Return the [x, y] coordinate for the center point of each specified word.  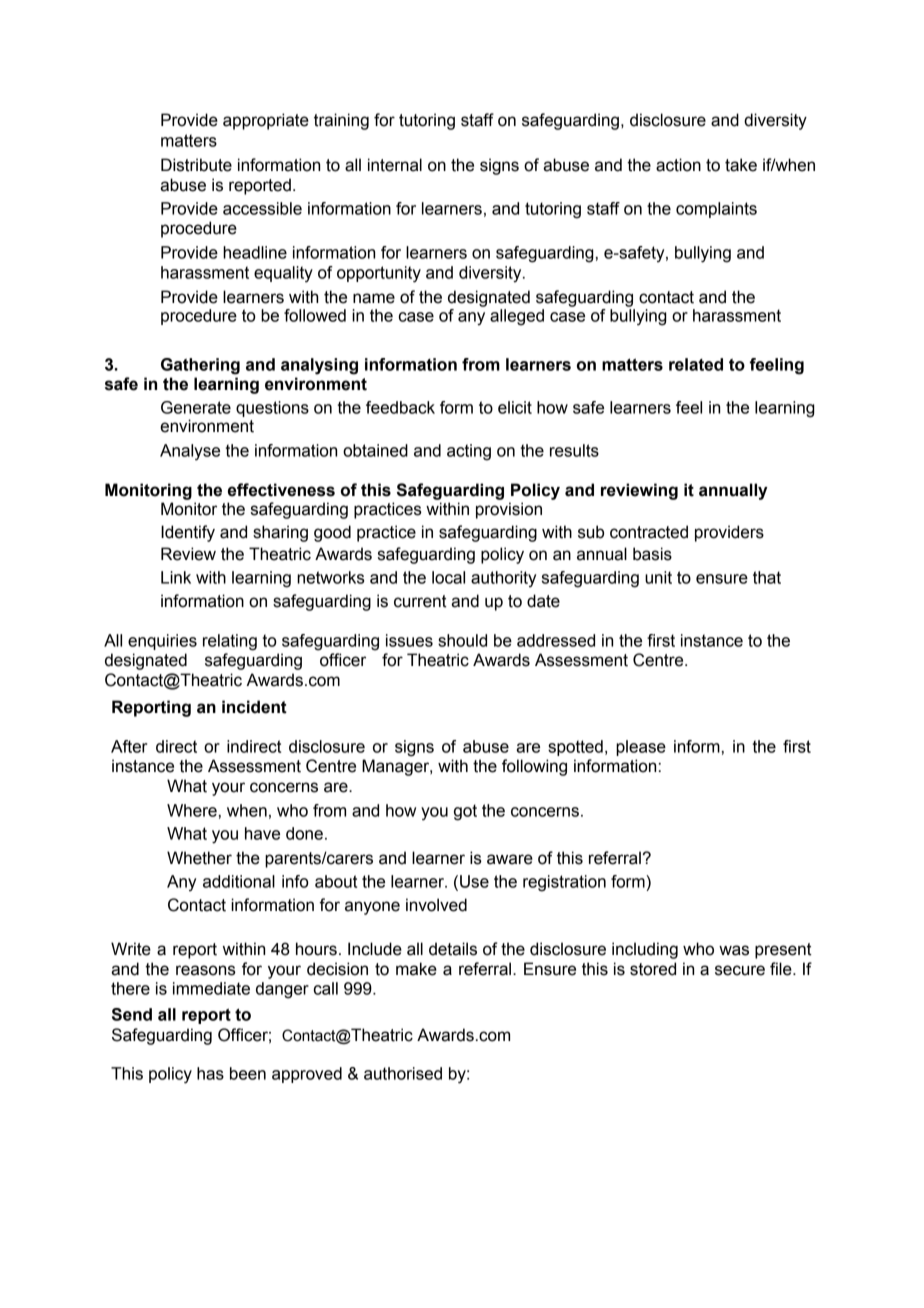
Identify [188, 533]
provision [509, 510]
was [734, 950]
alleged [517, 317]
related [696, 364]
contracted [649, 532]
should [462, 640]
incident [254, 707]
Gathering [200, 366]
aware [510, 859]
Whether [199, 858]
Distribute [196, 165]
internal [395, 165]
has [210, 1073]
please [641, 748]
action [678, 165]
